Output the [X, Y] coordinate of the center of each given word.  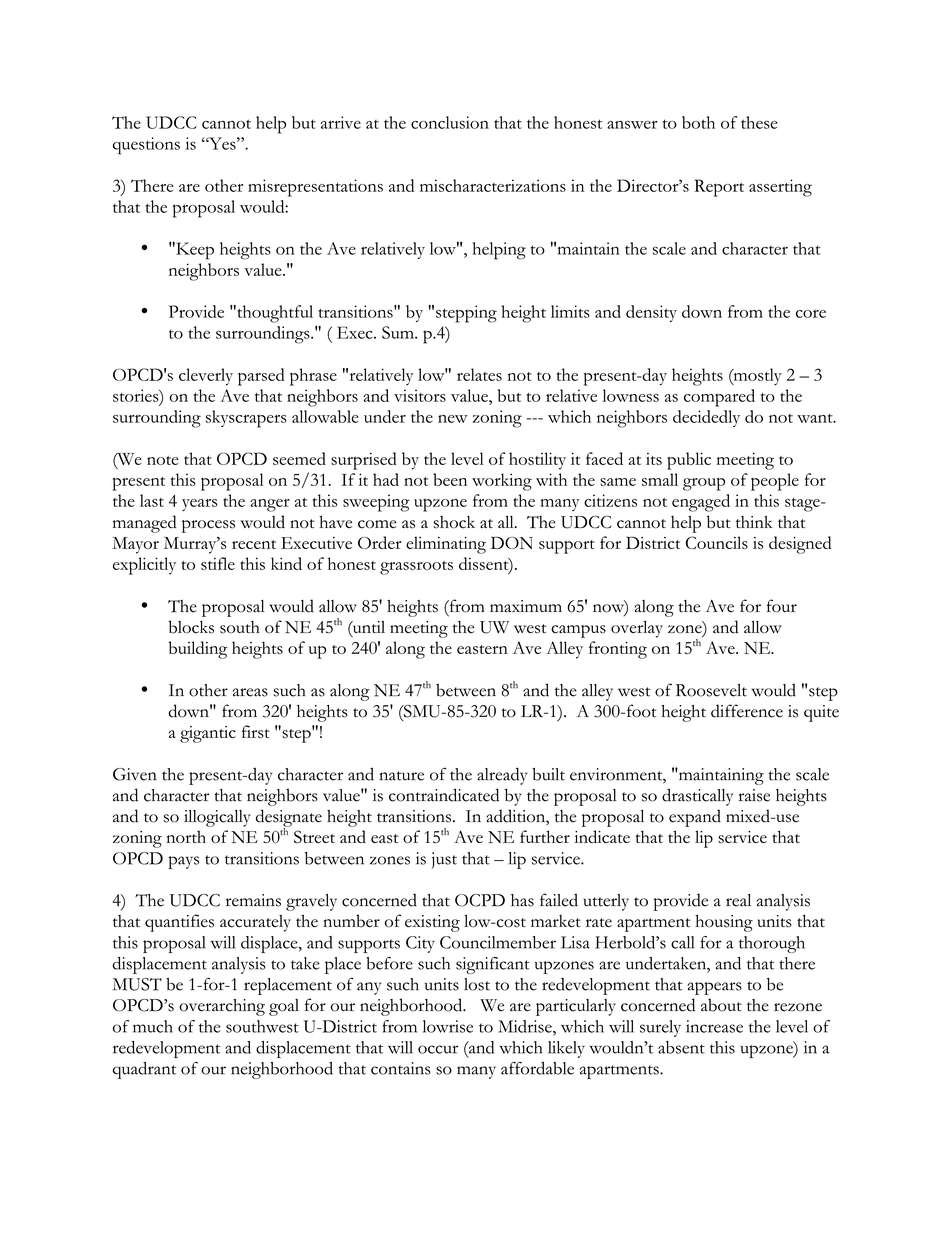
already [502, 776]
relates [479, 374]
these [759, 122]
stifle [218, 563]
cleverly [206, 377]
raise [754, 795]
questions [146, 146]
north [186, 836]
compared [719, 398]
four [782, 606]
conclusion [450, 122]
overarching [222, 1007]
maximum [526, 606]
